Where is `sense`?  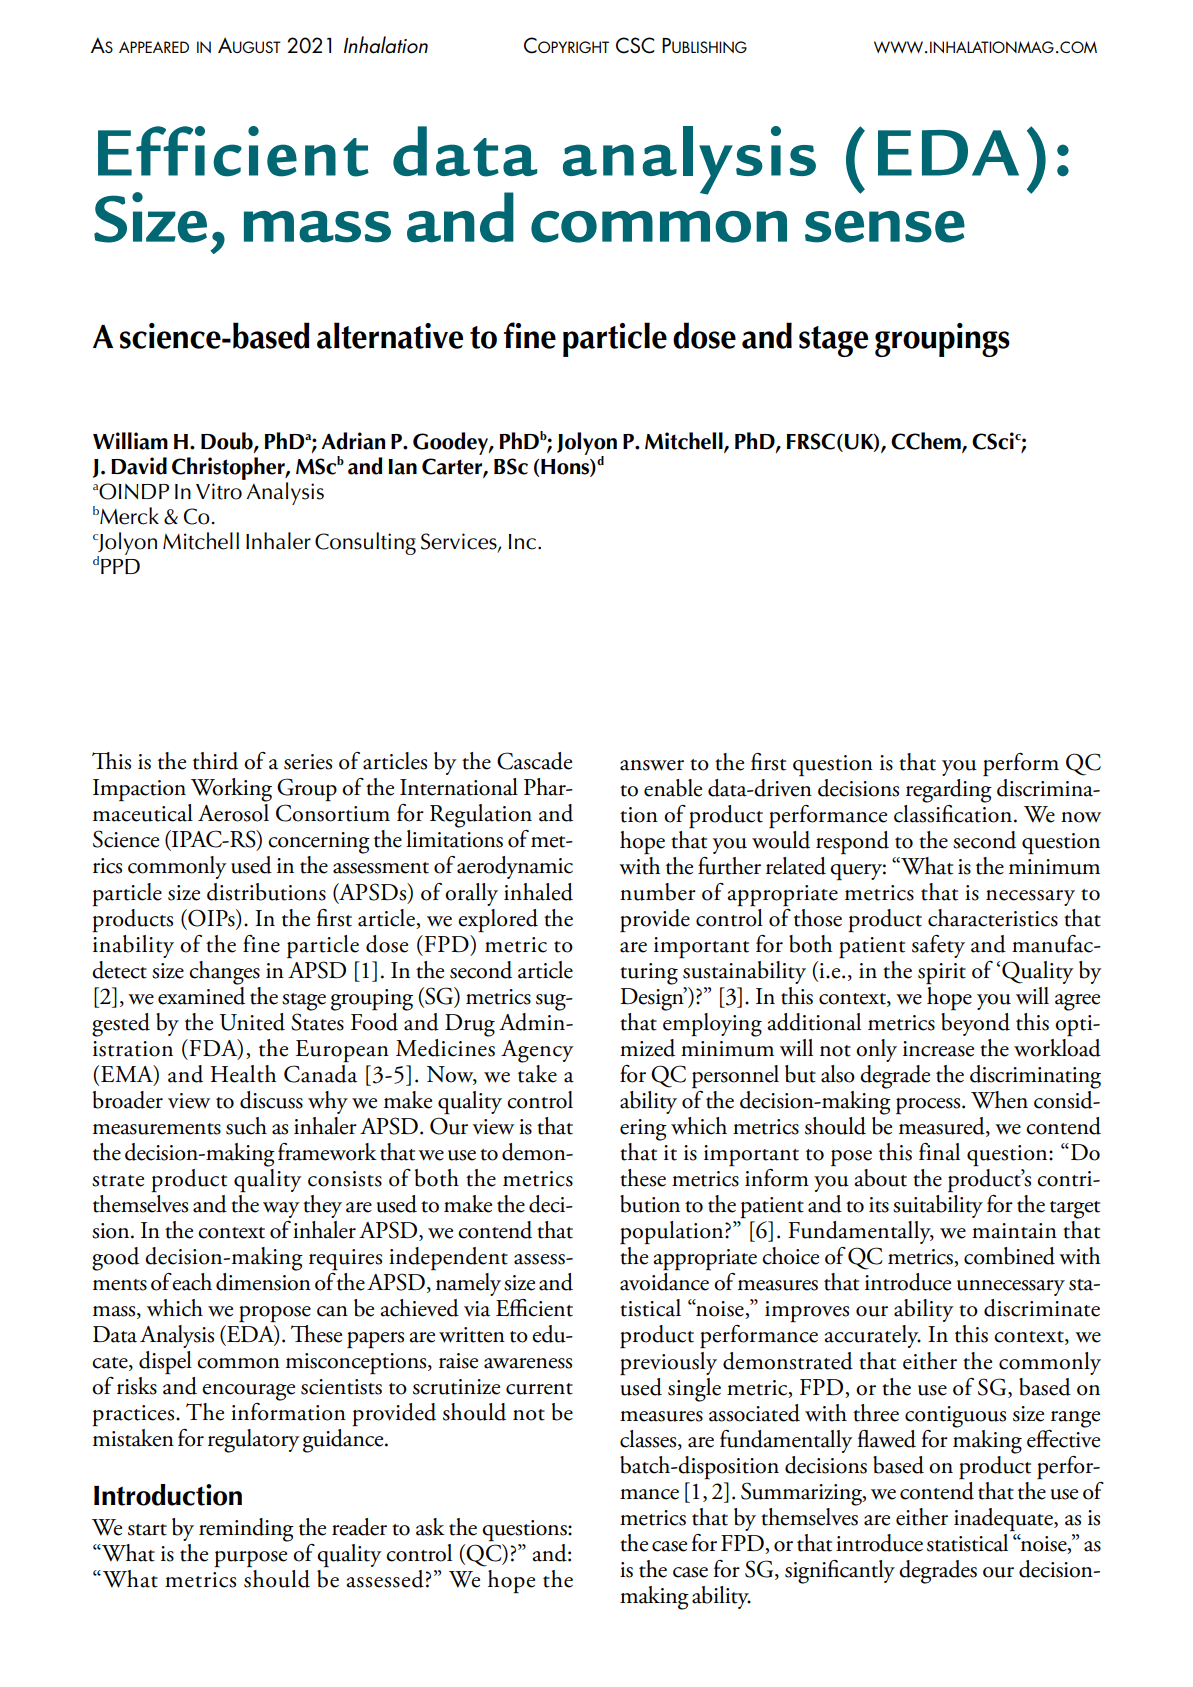
sense is located at coordinates (885, 227).
